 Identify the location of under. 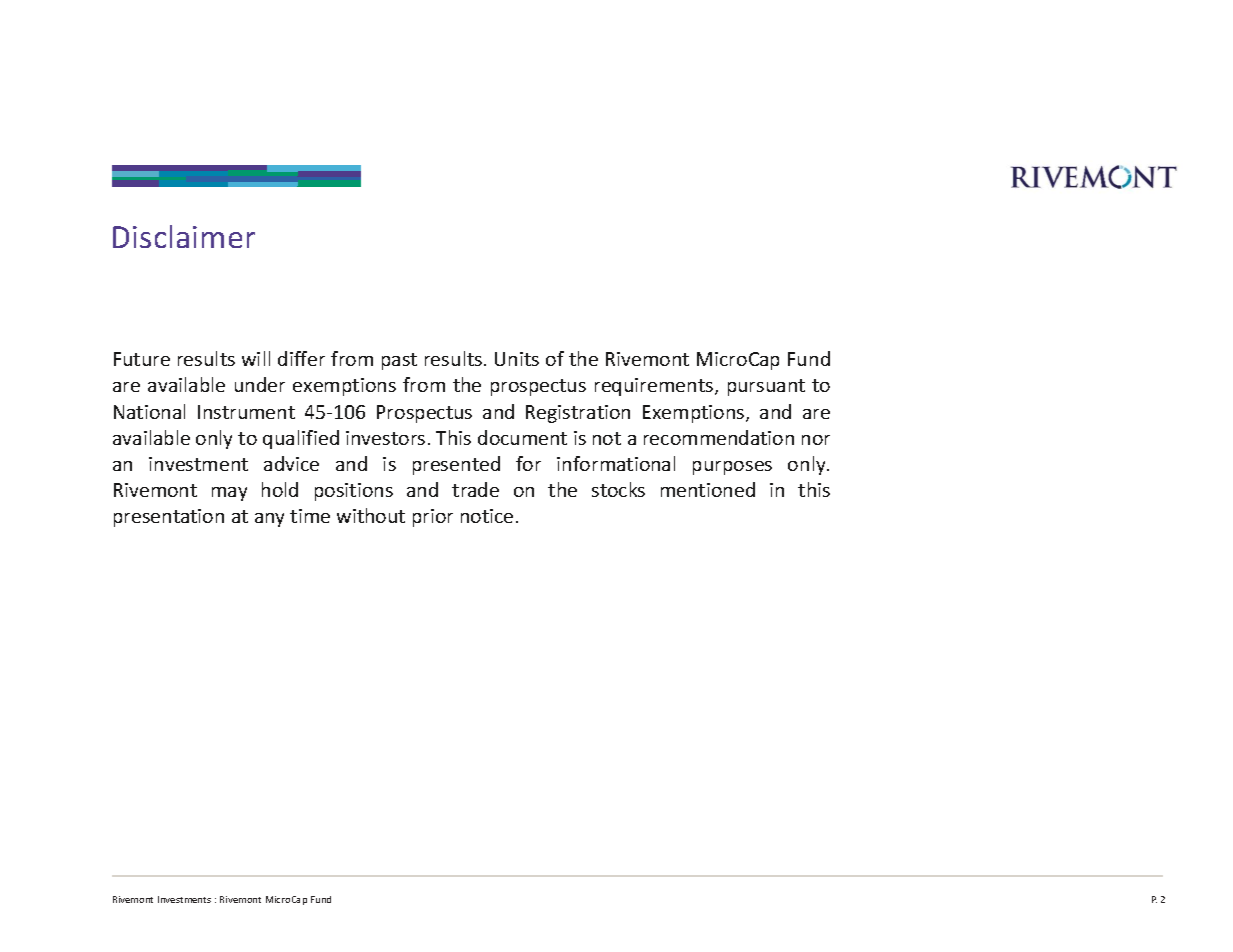
(260, 384).
